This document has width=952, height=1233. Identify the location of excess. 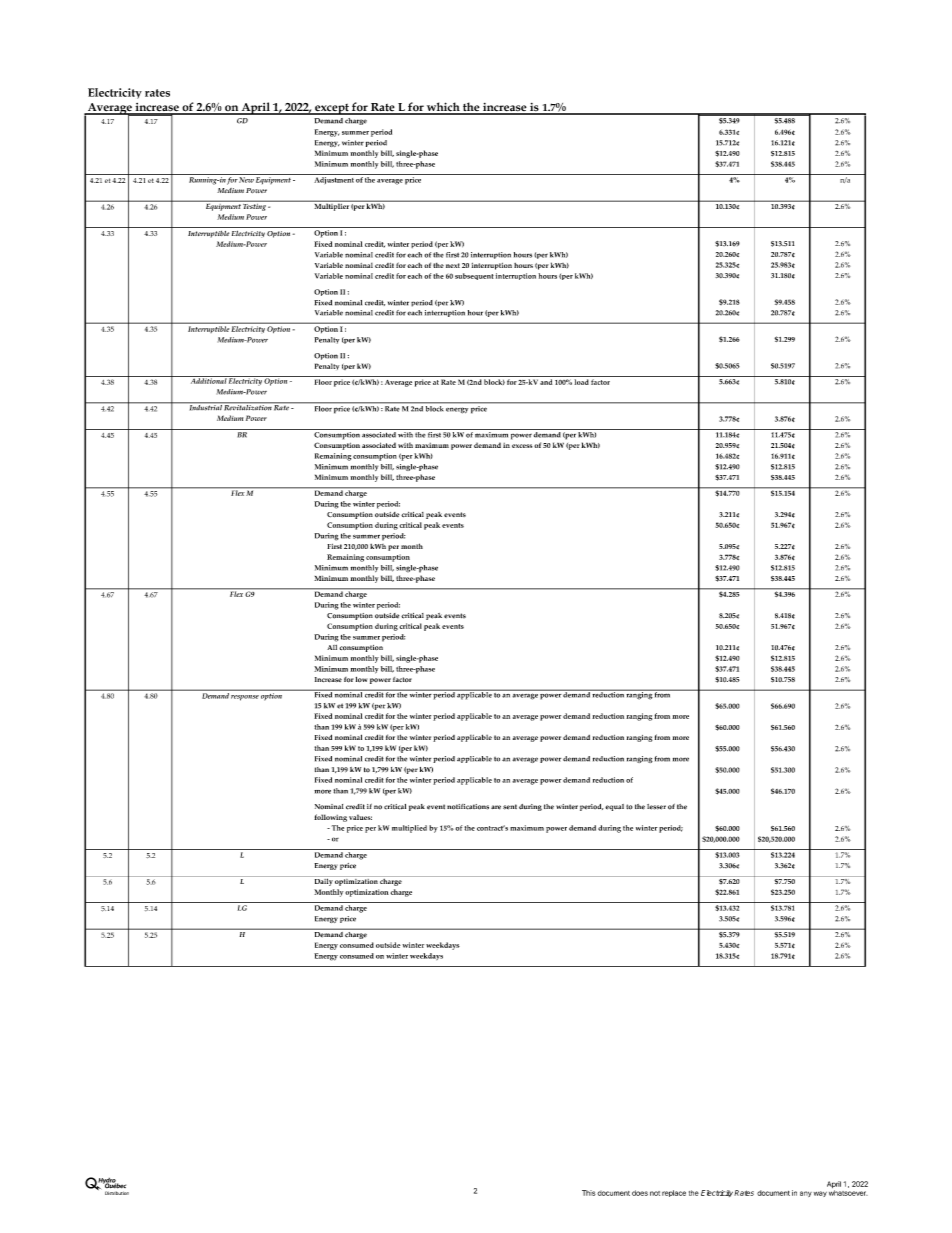
(522, 446).
